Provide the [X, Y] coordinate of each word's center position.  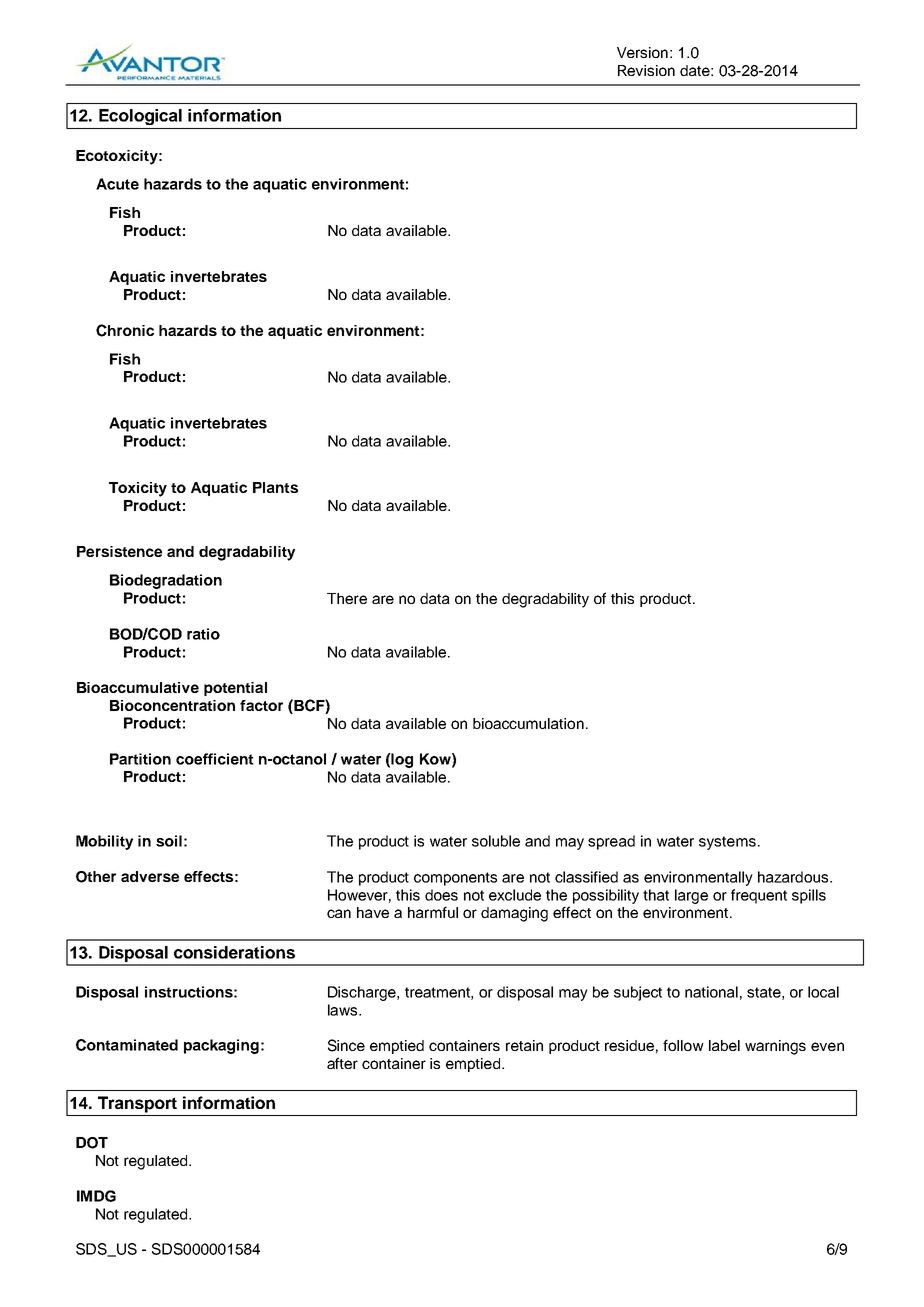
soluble [496, 841]
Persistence [119, 551]
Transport [137, 1104]
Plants [275, 487]
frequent [759, 896]
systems [727, 843]
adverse [150, 876]
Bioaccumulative [138, 687]
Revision [646, 70]
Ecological [140, 117]
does [441, 895]
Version [642, 52]
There [347, 598]
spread [611, 842]
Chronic [125, 330]
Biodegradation [166, 581]
